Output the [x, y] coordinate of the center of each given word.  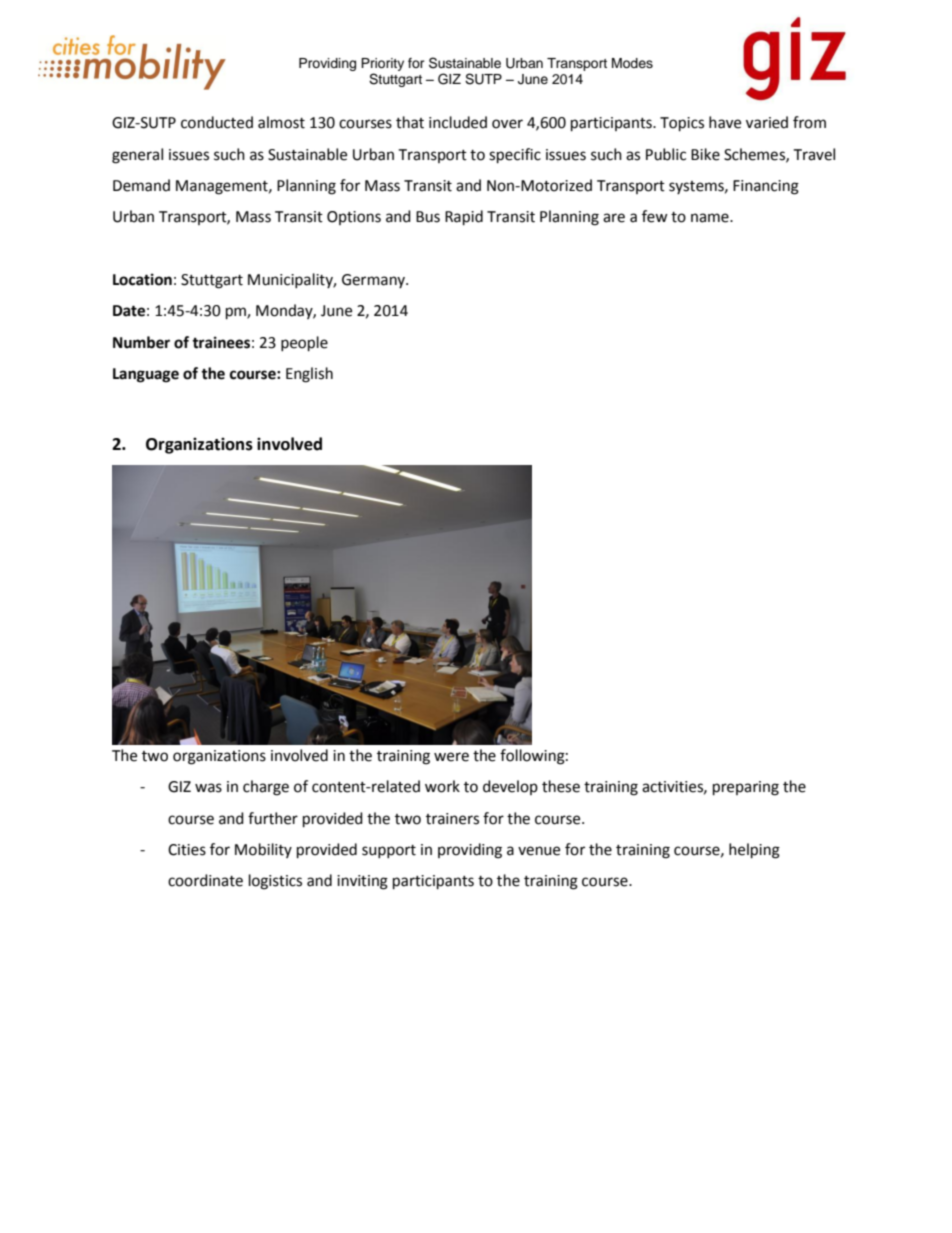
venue [539, 851]
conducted [217, 122]
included [458, 122]
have [725, 122]
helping [754, 851]
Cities [187, 850]
